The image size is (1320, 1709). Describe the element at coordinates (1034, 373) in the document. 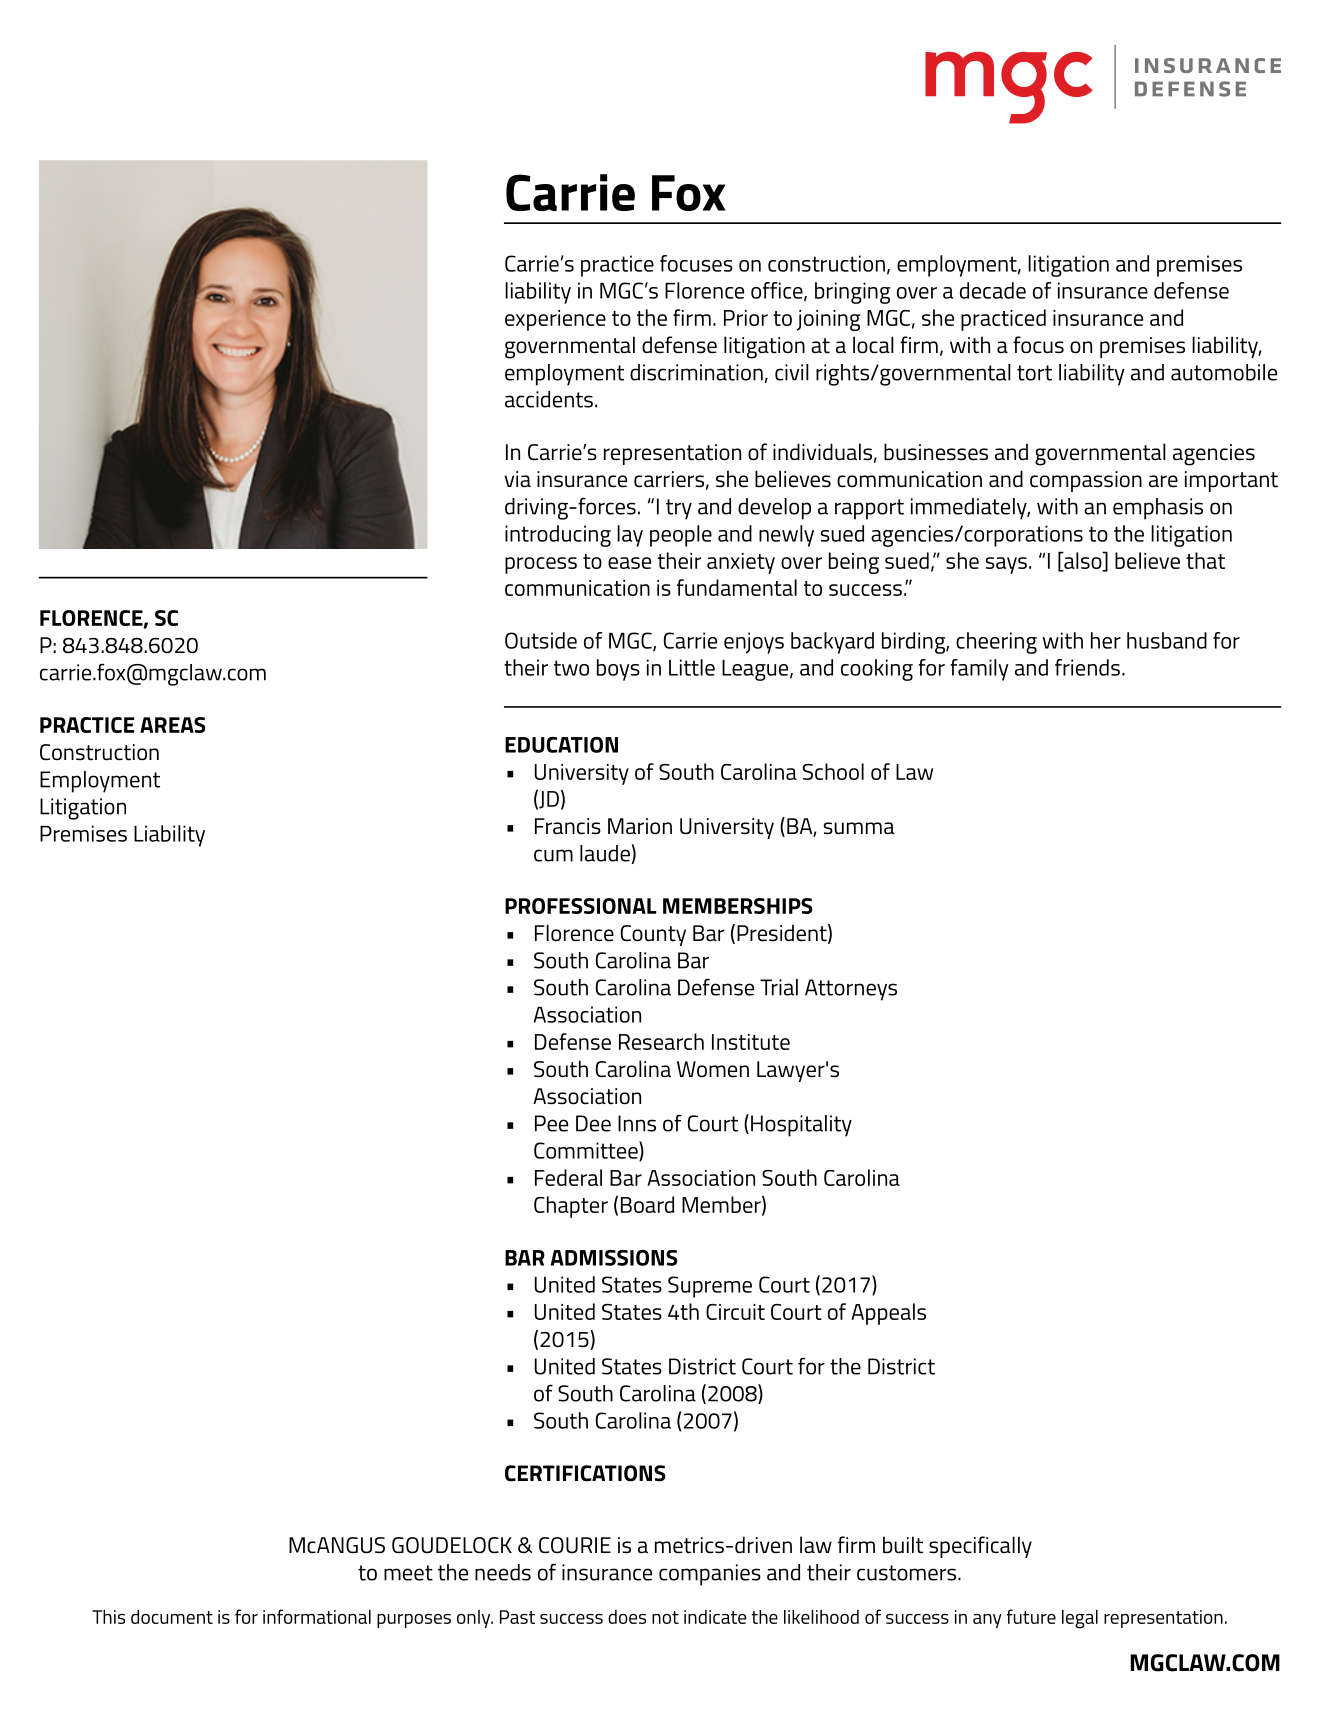

I see `tort` at that location.
